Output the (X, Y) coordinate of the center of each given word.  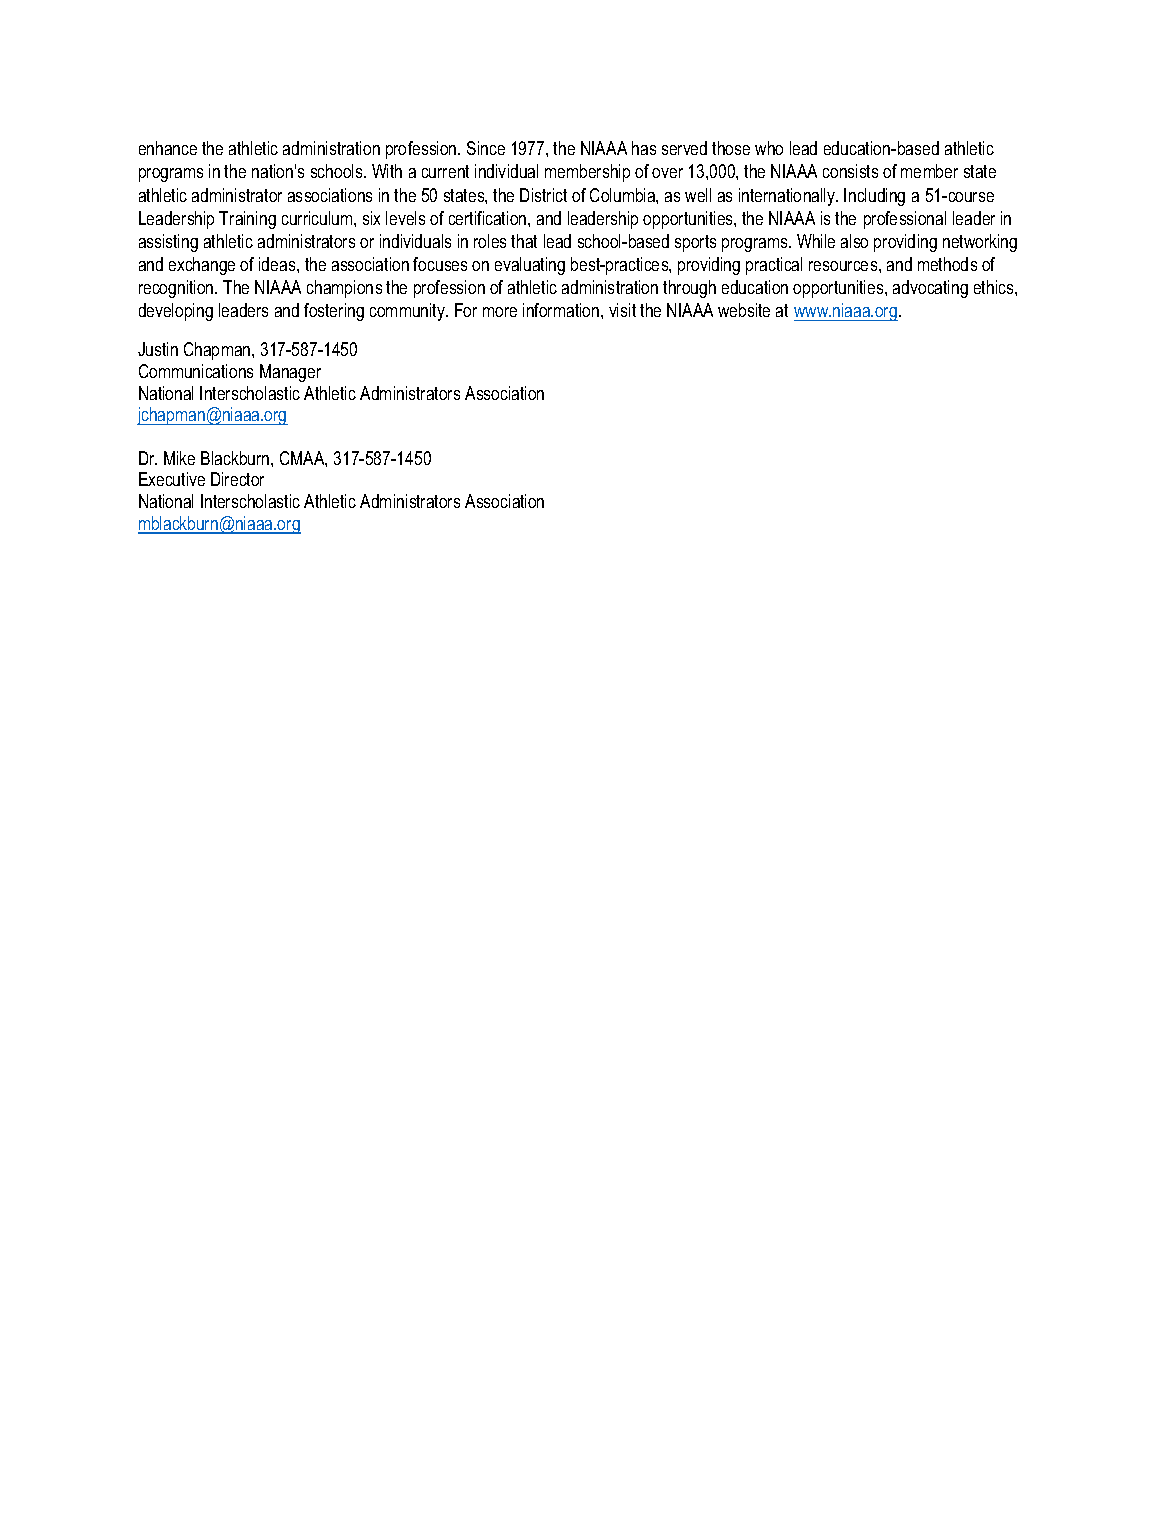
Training (247, 220)
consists (850, 171)
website (744, 310)
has (644, 148)
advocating (930, 289)
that (524, 241)
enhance (168, 148)
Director (237, 479)
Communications (196, 371)
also (854, 241)
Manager (290, 373)
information (562, 310)
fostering (334, 312)
